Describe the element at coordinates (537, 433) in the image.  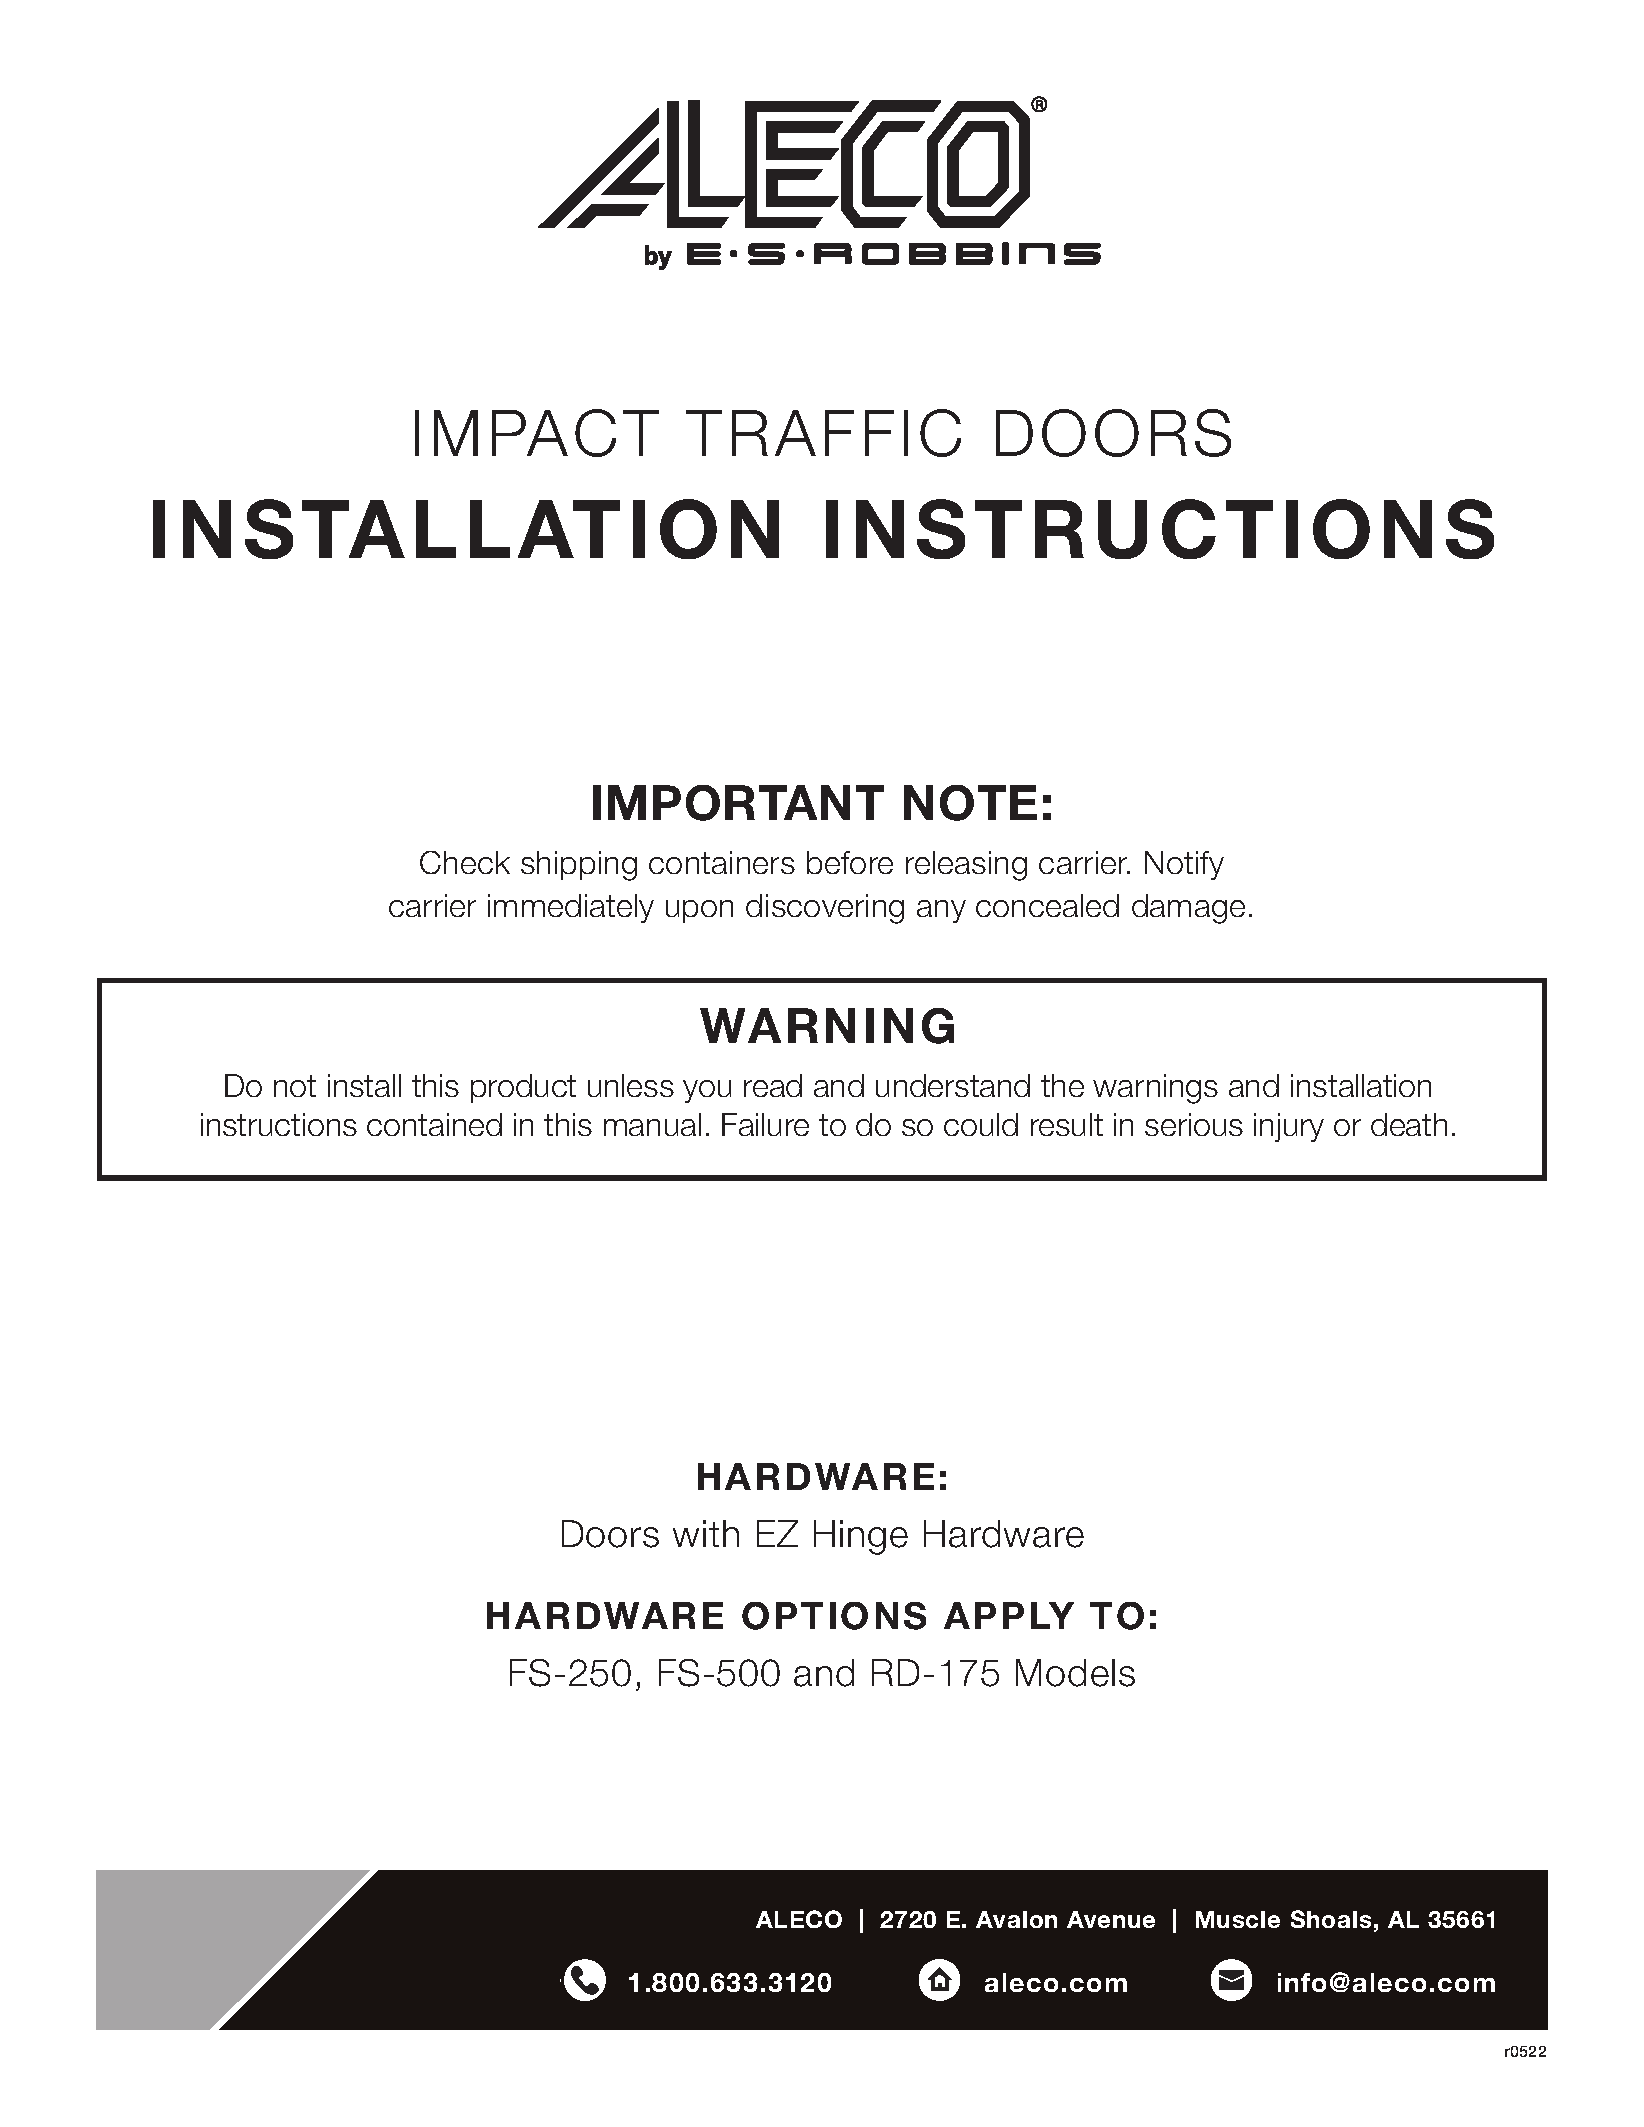
I see `IMPACT` at that location.
